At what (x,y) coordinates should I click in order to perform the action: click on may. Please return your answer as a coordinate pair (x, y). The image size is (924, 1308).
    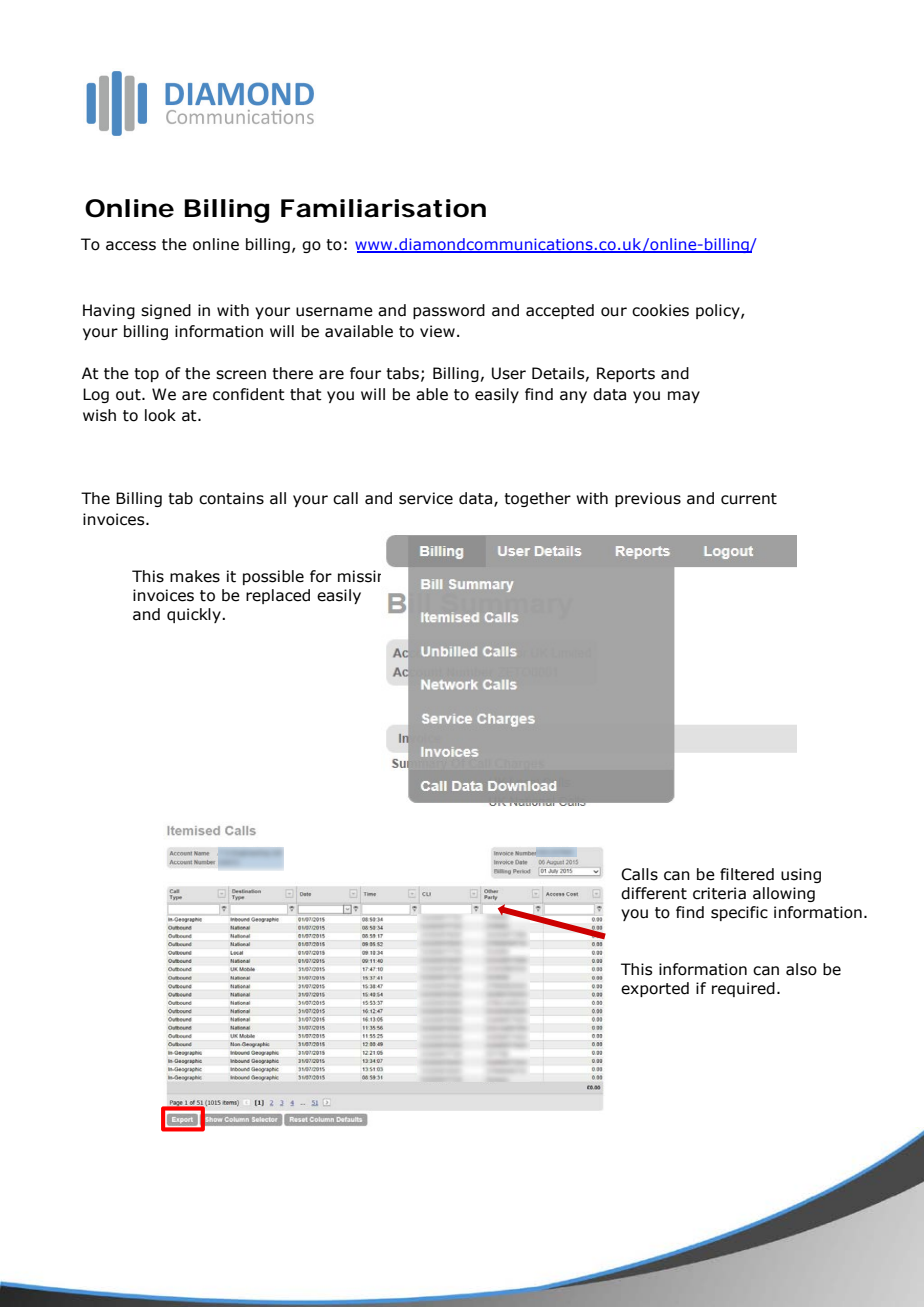
    Looking at the image, I should click on (684, 397).
